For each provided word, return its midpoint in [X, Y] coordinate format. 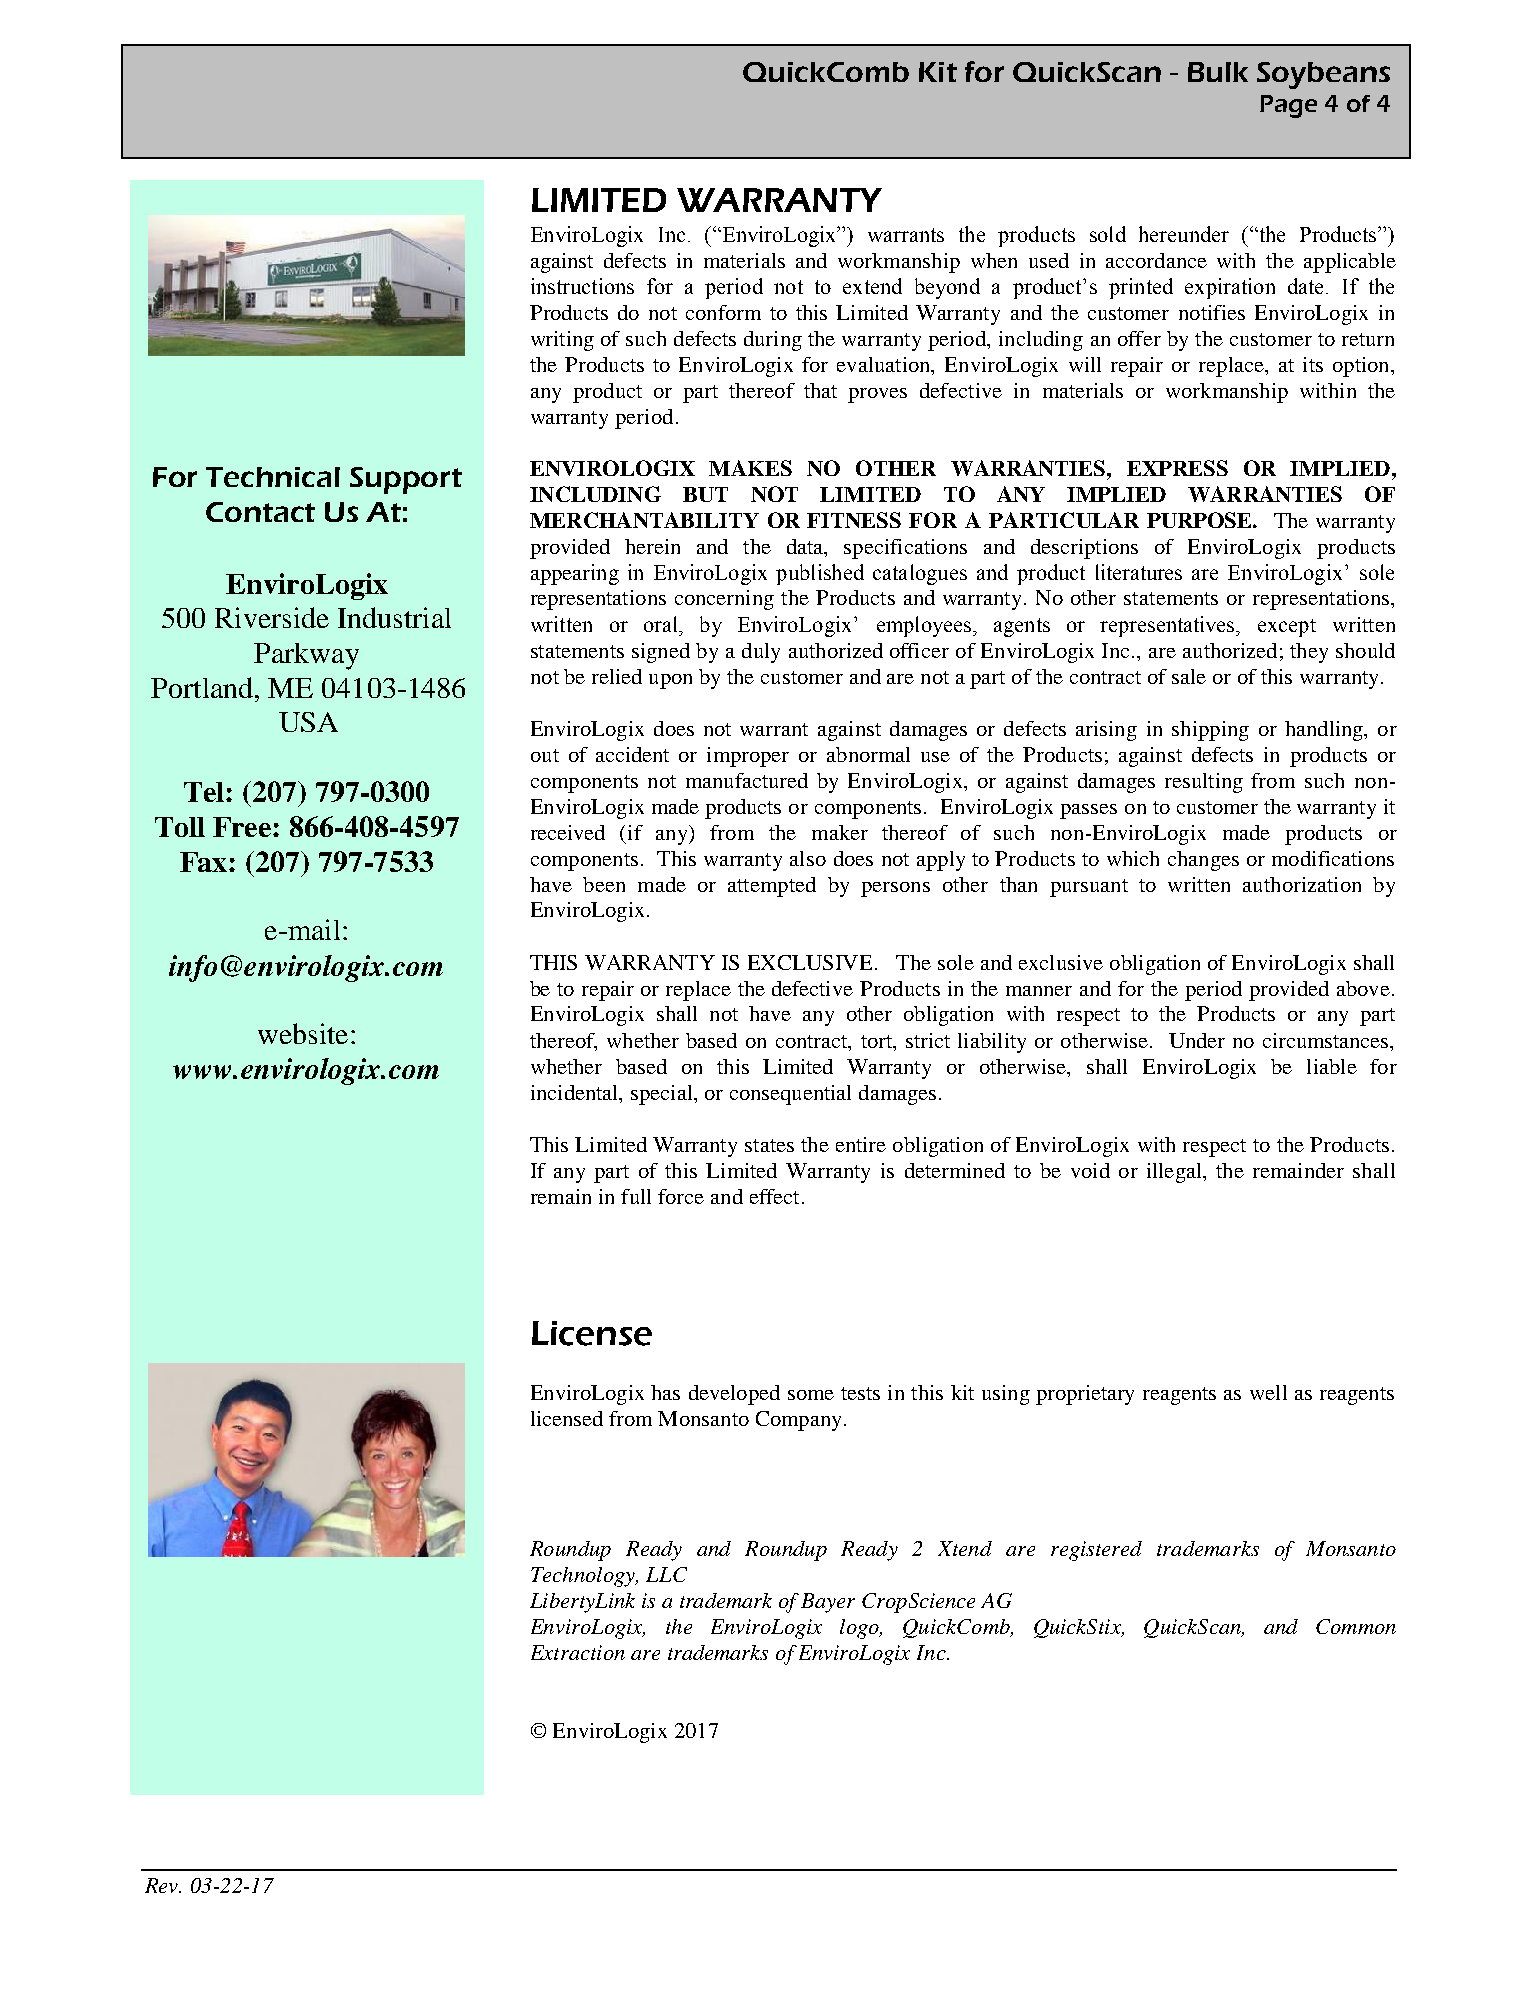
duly [761, 653]
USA [308, 722]
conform [723, 312]
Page [1288, 106]
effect [774, 1196]
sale [1189, 676]
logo [860, 1629]
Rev [163, 1885]
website [303, 1033]
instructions [582, 286]
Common [1356, 1626]
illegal [1175, 1173]
